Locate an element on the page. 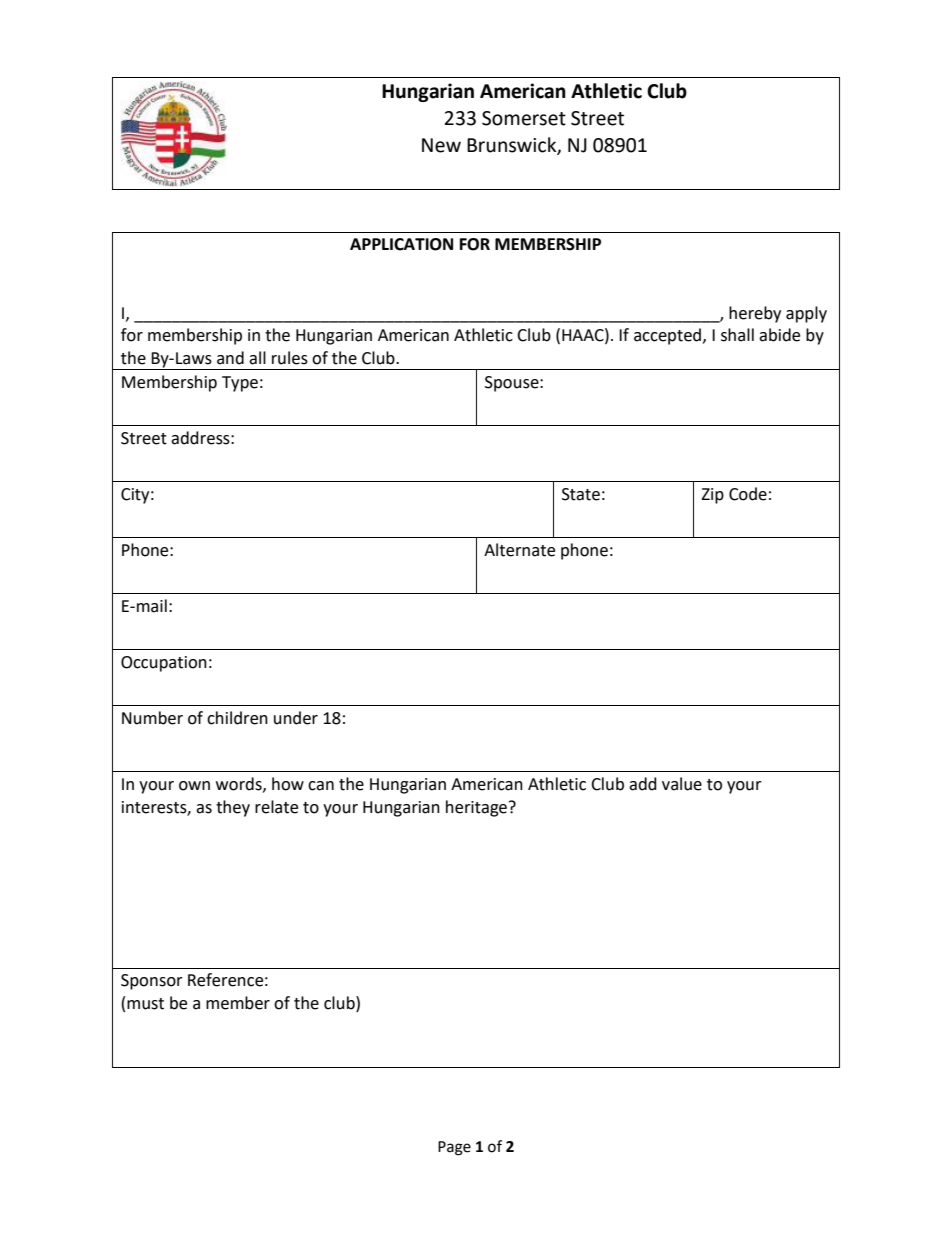 Image resolution: width=952 pixels, height=1233 pixels. they is located at coordinates (233, 808).
